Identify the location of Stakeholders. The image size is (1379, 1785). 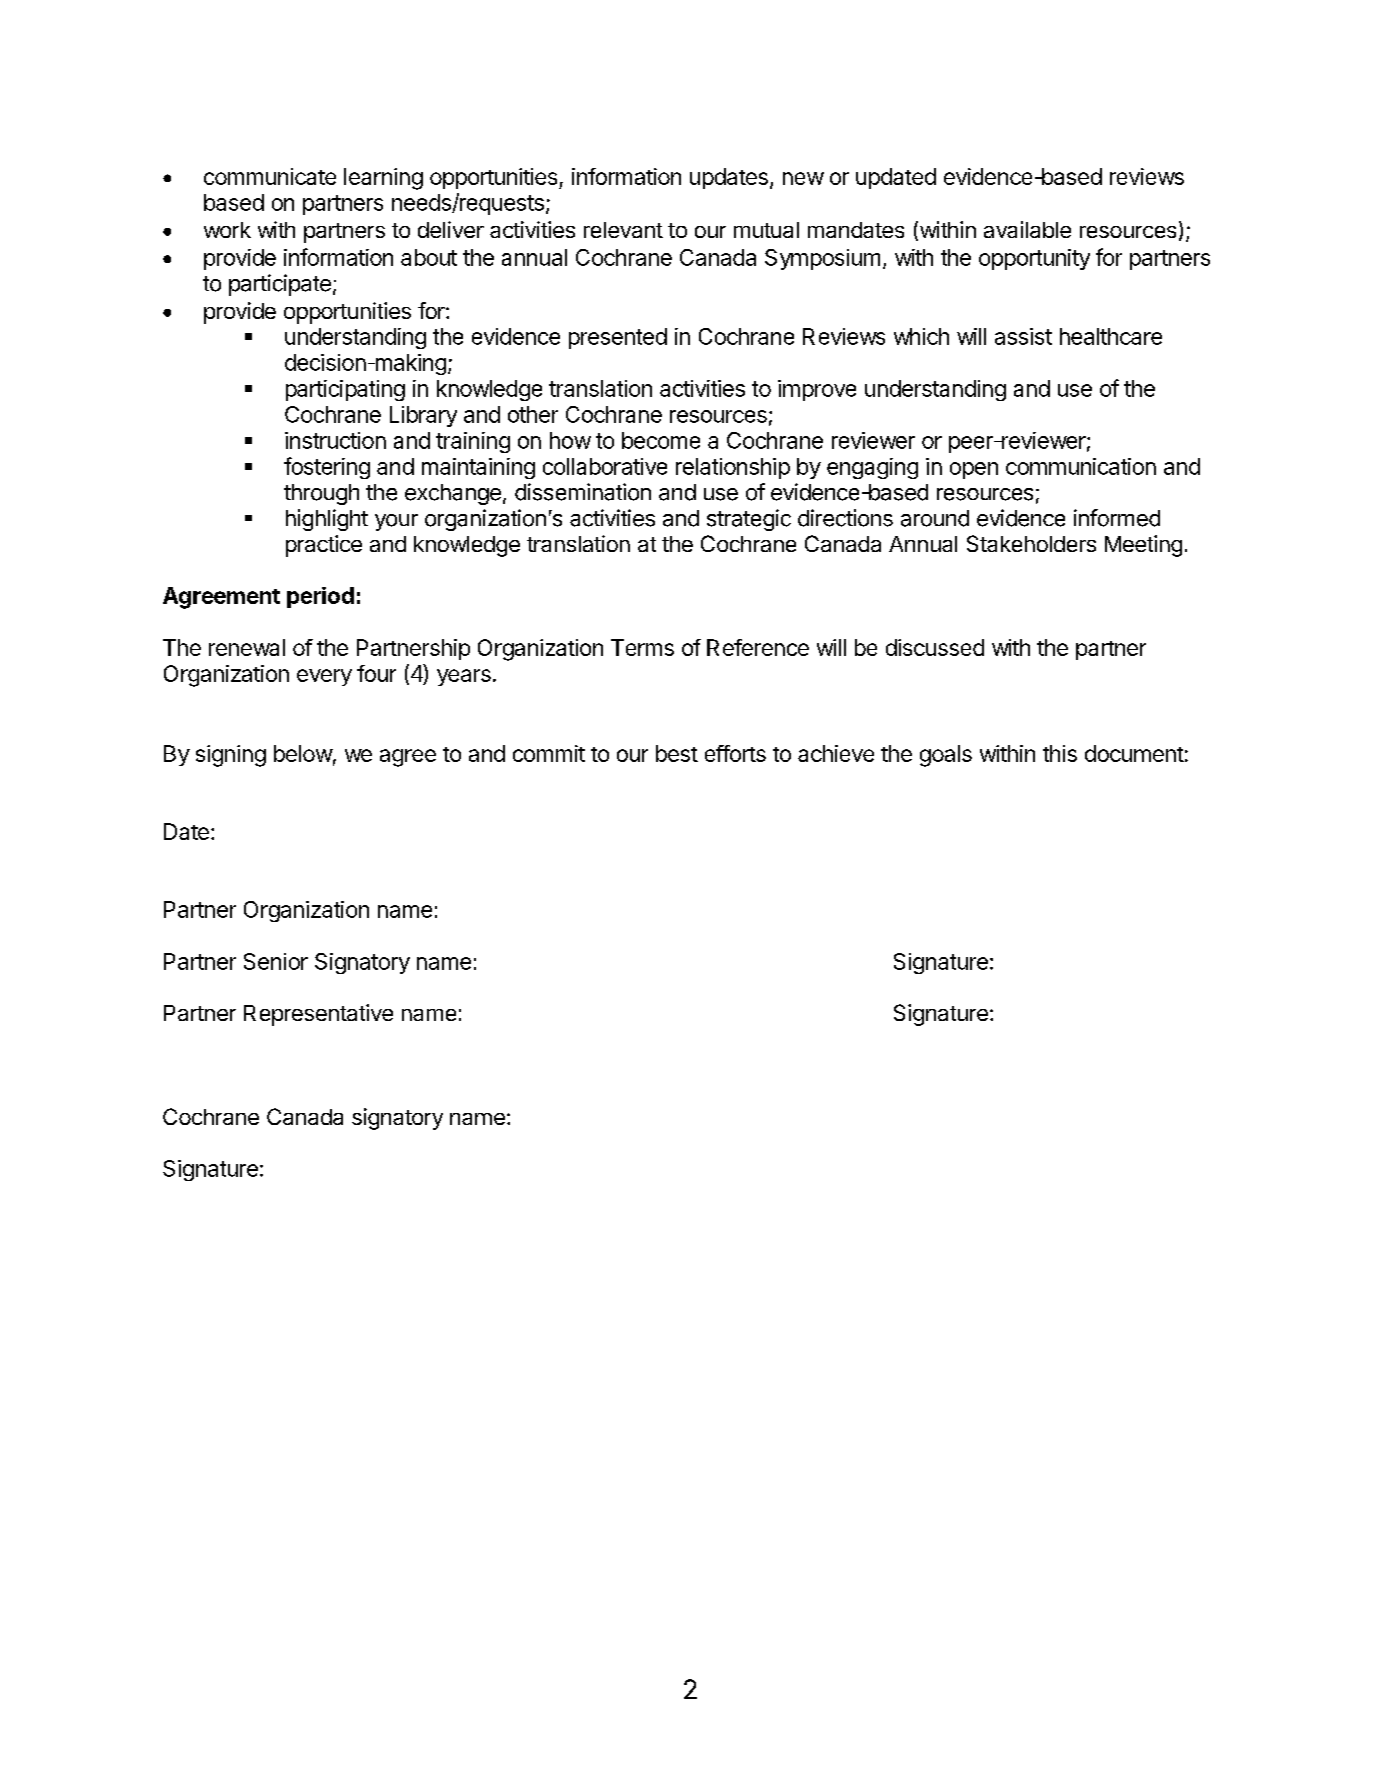
(1031, 543).
